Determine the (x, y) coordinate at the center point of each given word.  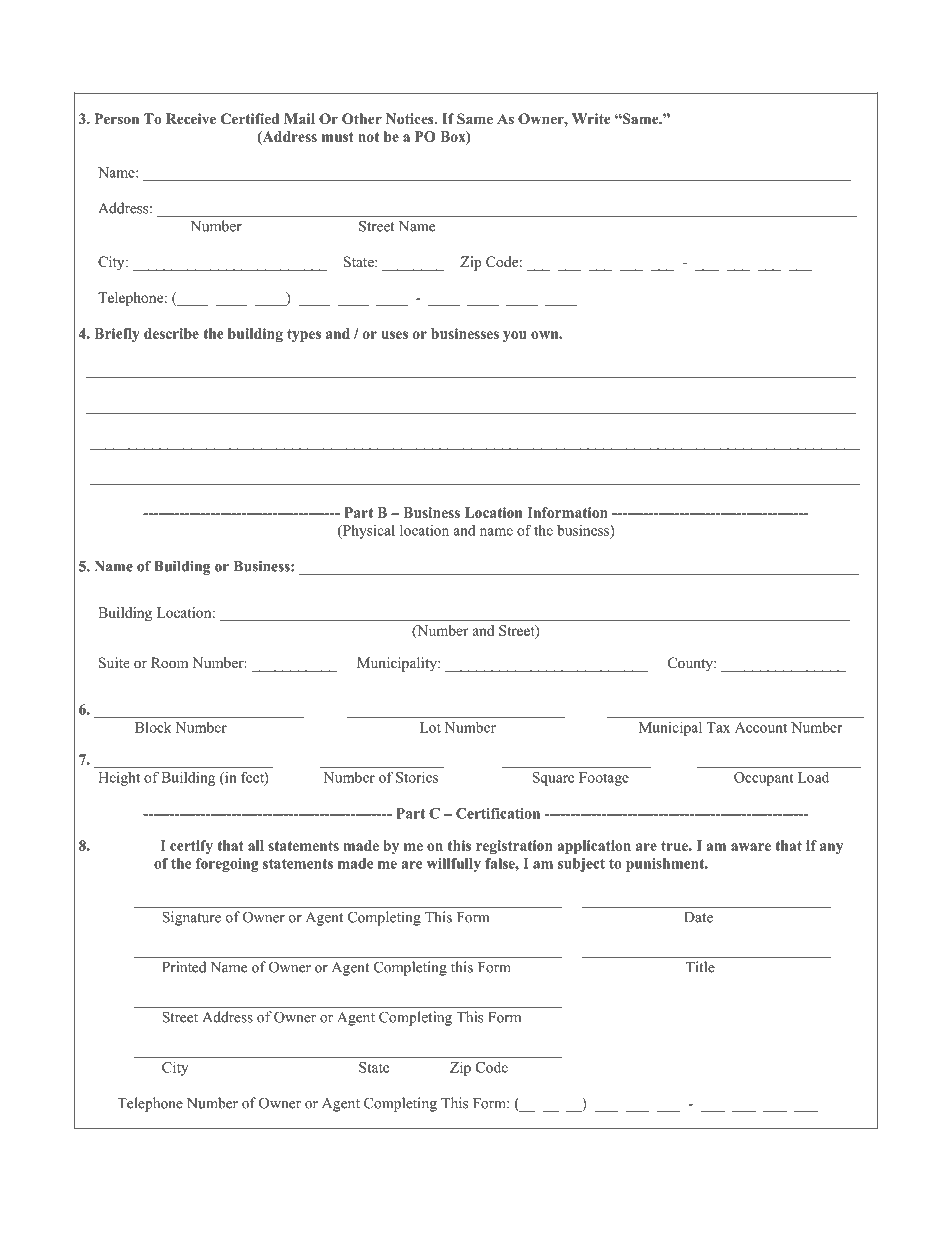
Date (698, 917)
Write (591, 118)
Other (362, 119)
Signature (191, 918)
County (691, 664)
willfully (454, 865)
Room (169, 663)
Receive (191, 118)
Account (761, 727)
